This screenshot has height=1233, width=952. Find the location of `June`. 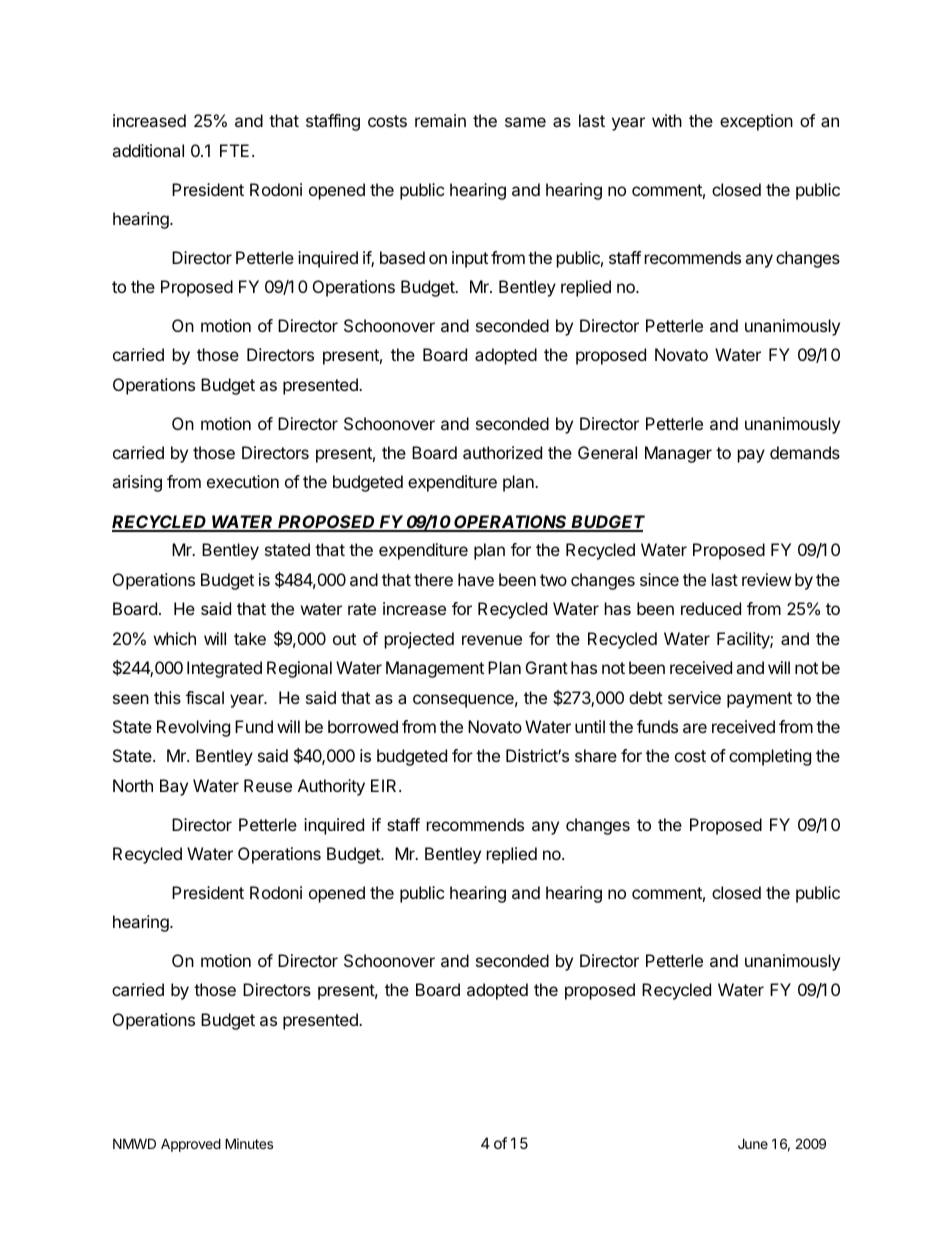

June is located at coordinates (753, 1143).
